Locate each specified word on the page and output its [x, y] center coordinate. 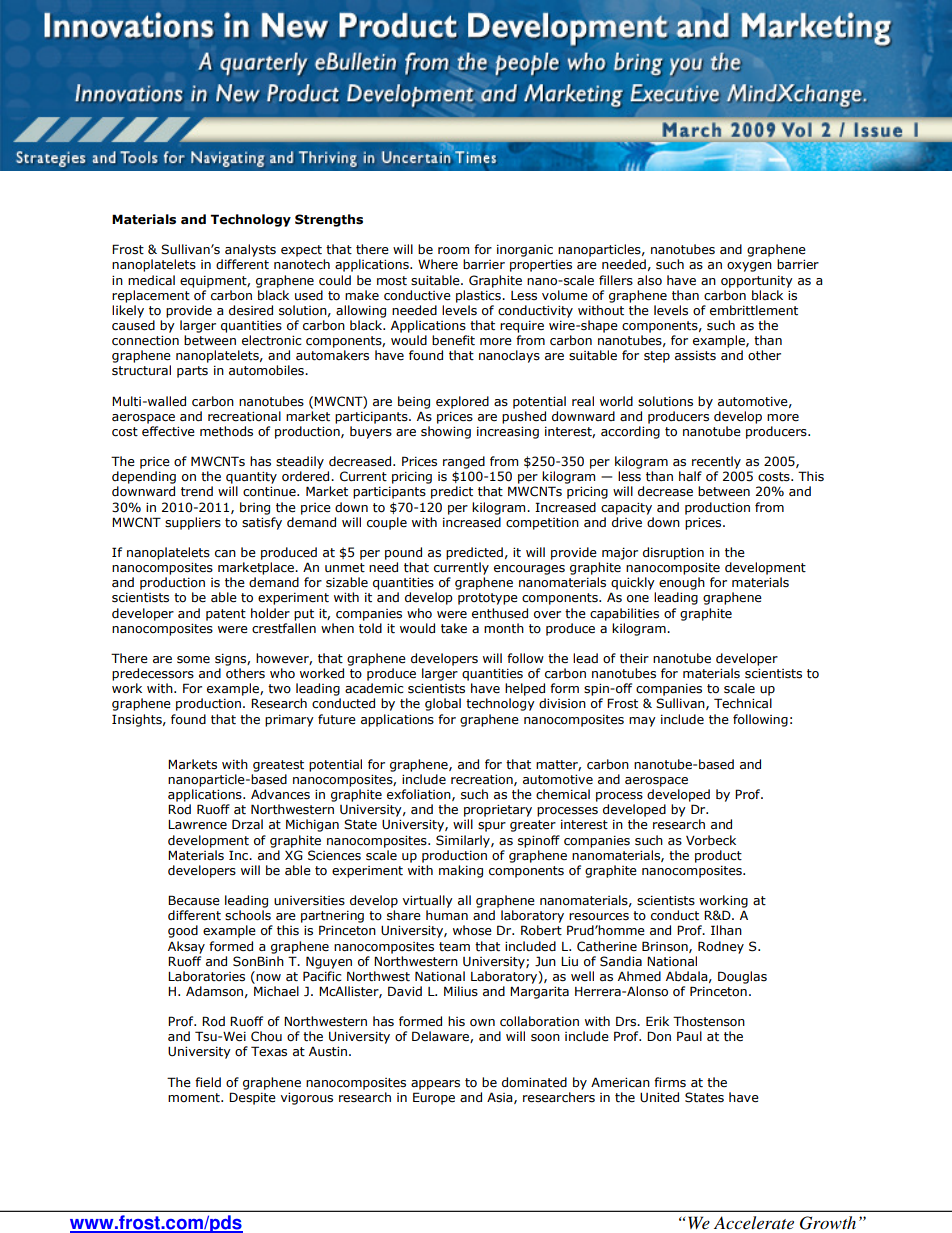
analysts [250, 250]
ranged [464, 462]
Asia [501, 1098]
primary [289, 721]
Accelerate [754, 1222]
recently [716, 462]
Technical [743, 703]
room [453, 251]
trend [197, 491]
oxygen [749, 267]
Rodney [721, 947]
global [443, 704]
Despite [252, 1098]
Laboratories [206, 976]
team [454, 947]
